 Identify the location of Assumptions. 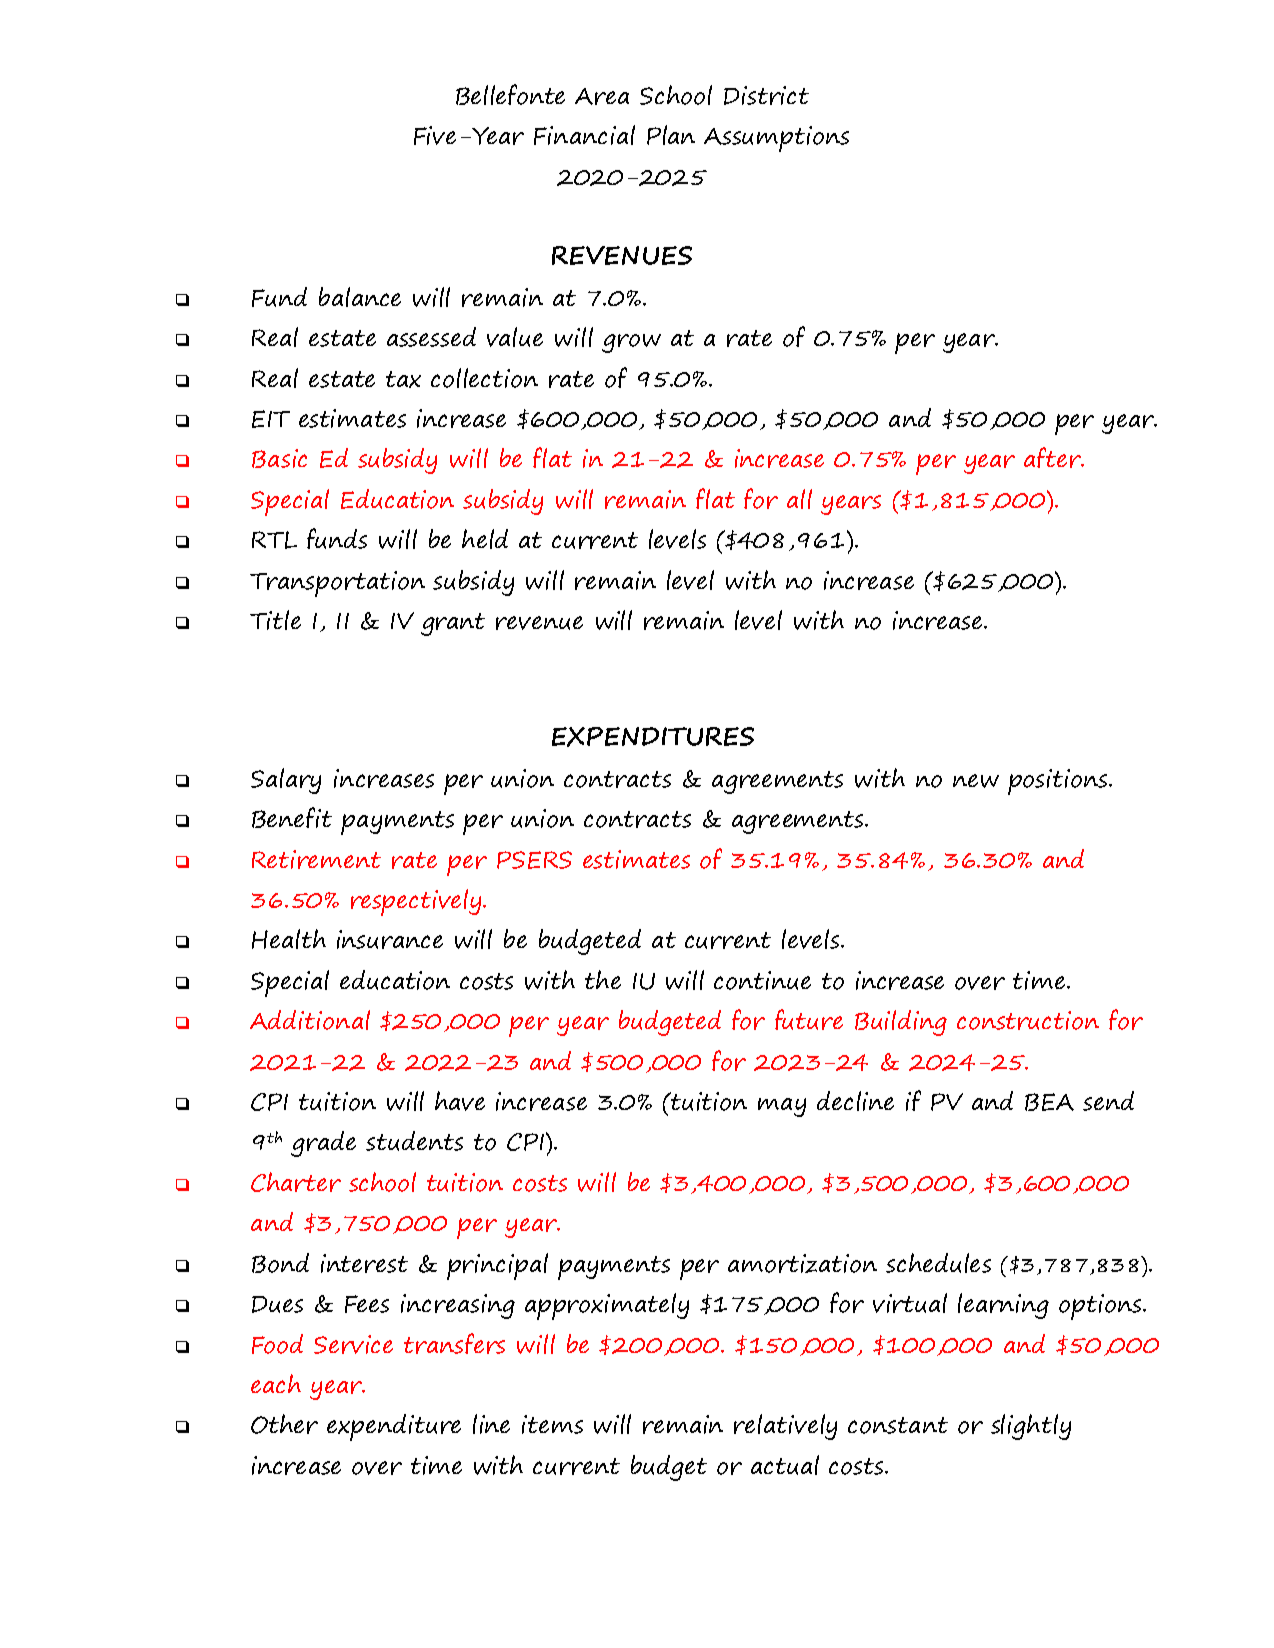
(776, 139).
